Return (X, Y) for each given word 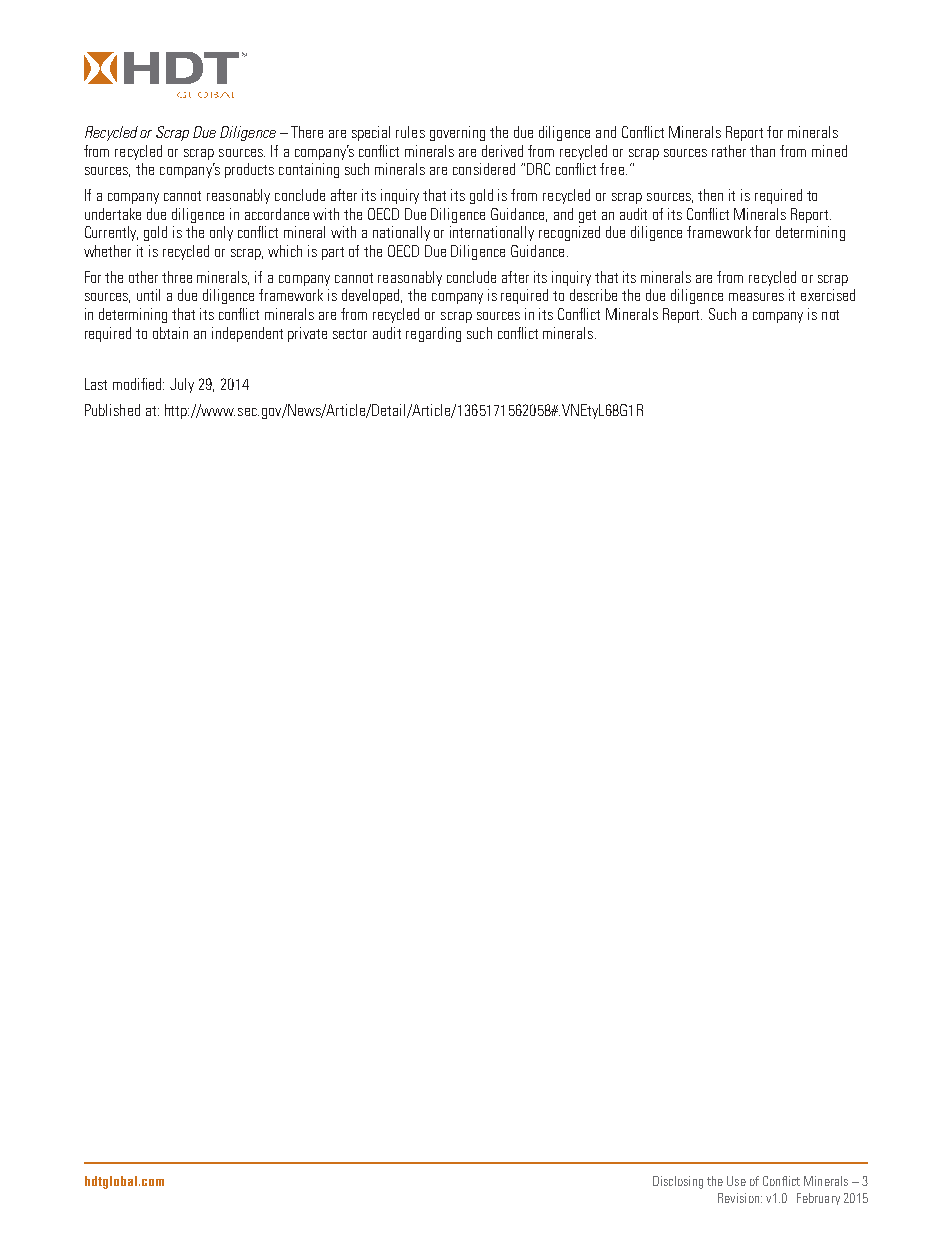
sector (350, 334)
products (249, 170)
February (818, 1199)
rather (729, 151)
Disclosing (678, 1182)
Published (112, 410)
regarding (433, 334)
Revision (740, 1198)
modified (138, 384)
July (182, 385)
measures (756, 297)
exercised (828, 295)
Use (736, 1181)
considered (484, 169)
